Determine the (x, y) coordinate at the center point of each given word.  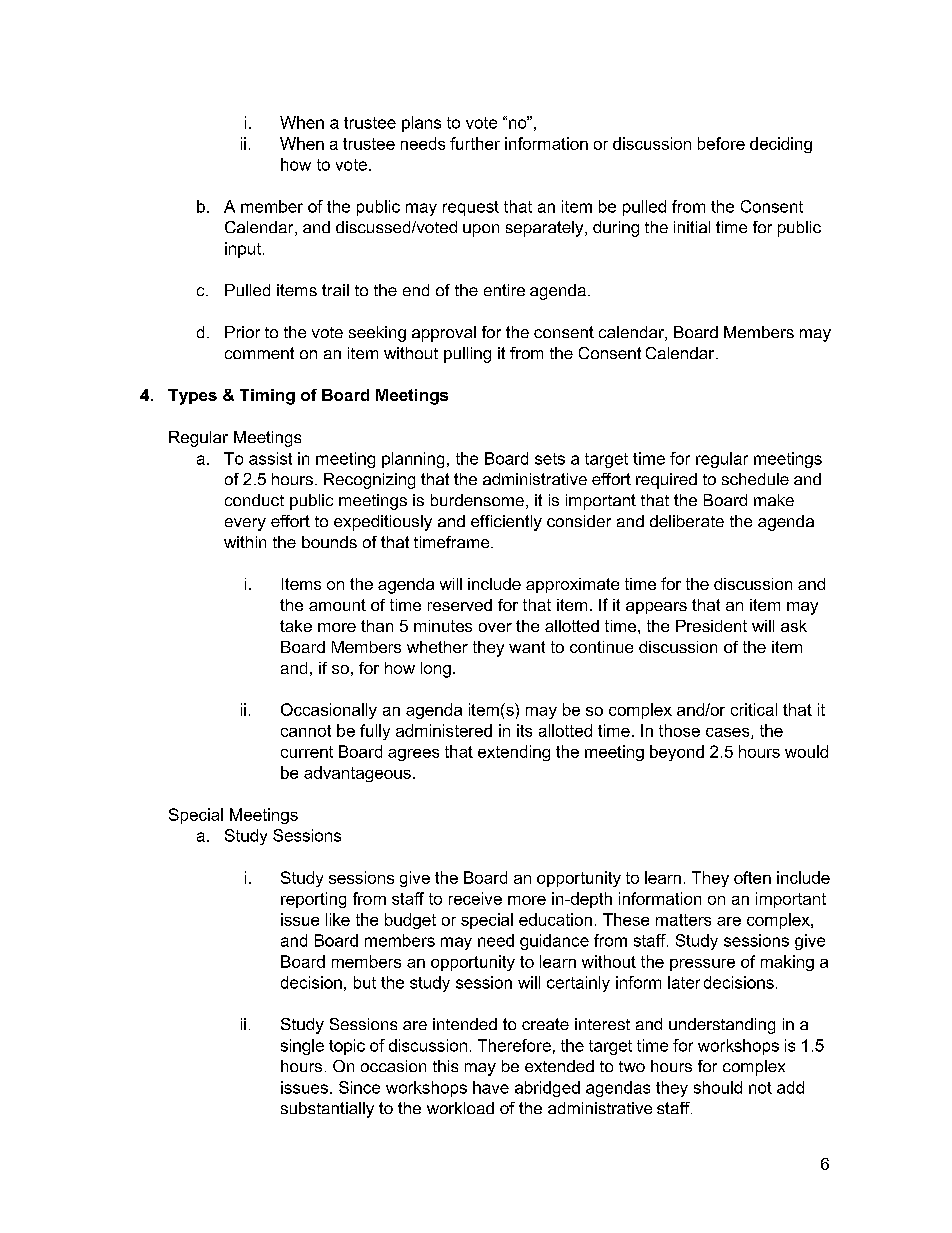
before (721, 143)
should (718, 1087)
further (475, 143)
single (302, 1047)
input (243, 250)
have (491, 1087)
